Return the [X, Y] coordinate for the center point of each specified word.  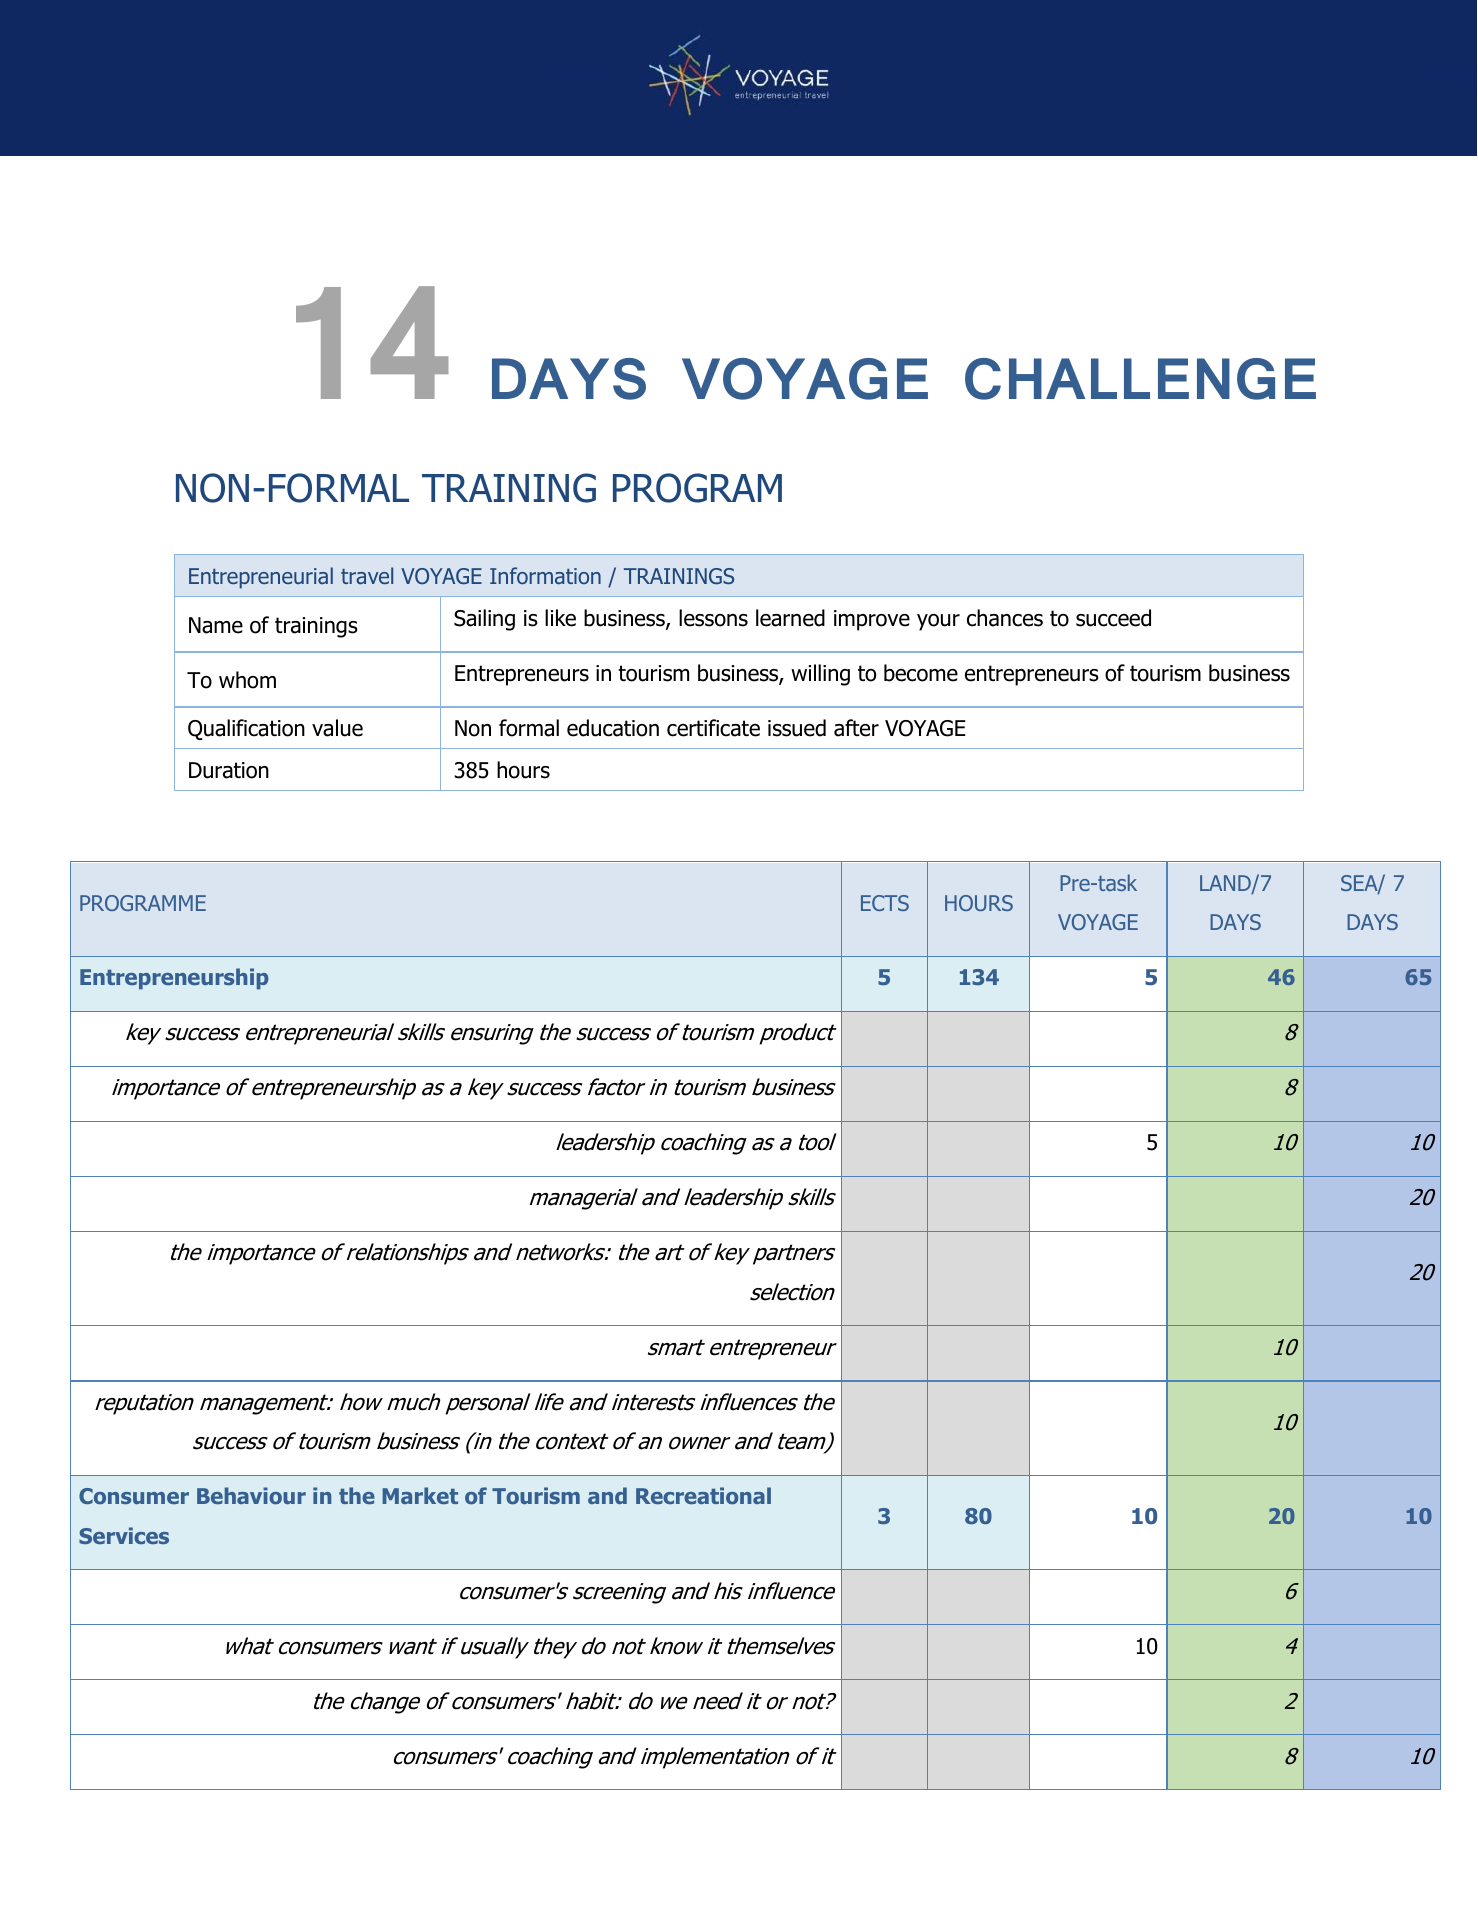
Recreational [703, 1495]
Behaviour [251, 1495]
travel [367, 575]
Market [420, 1495]
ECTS [885, 903]
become [921, 673]
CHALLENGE [1140, 379]
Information [545, 575]
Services [124, 1535]
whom [247, 680]
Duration [229, 770]
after [856, 728]
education [613, 728]
